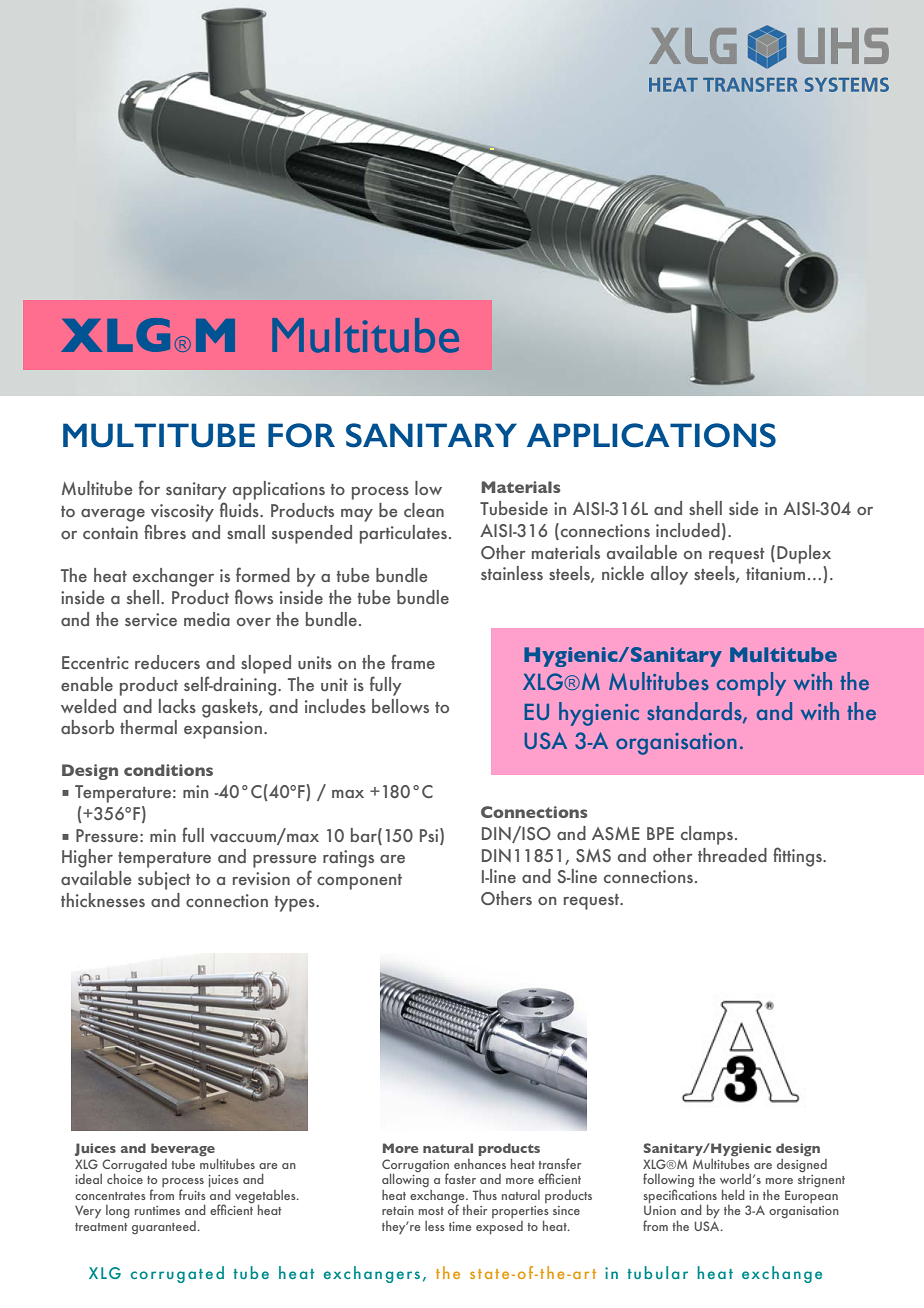 The width and height of the screenshot is (924, 1308). What do you see at coordinates (165, 531) in the screenshot?
I see `fibres` at bounding box center [165, 531].
